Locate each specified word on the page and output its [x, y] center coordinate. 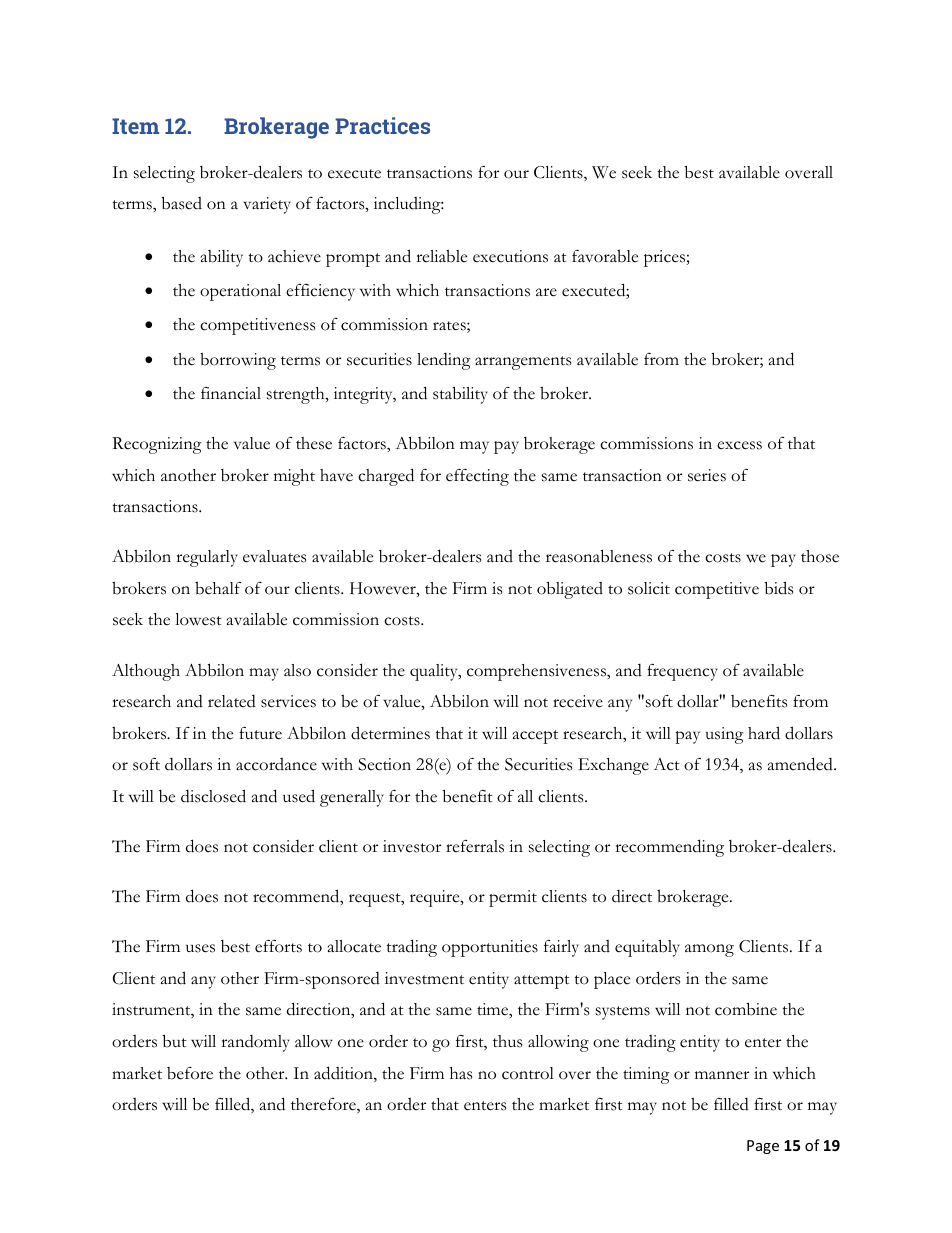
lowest [198, 619]
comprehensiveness [537, 672]
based [182, 203]
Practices [382, 125]
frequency [682, 672]
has [461, 1073]
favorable [605, 256]
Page [763, 1147]
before [190, 1073]
